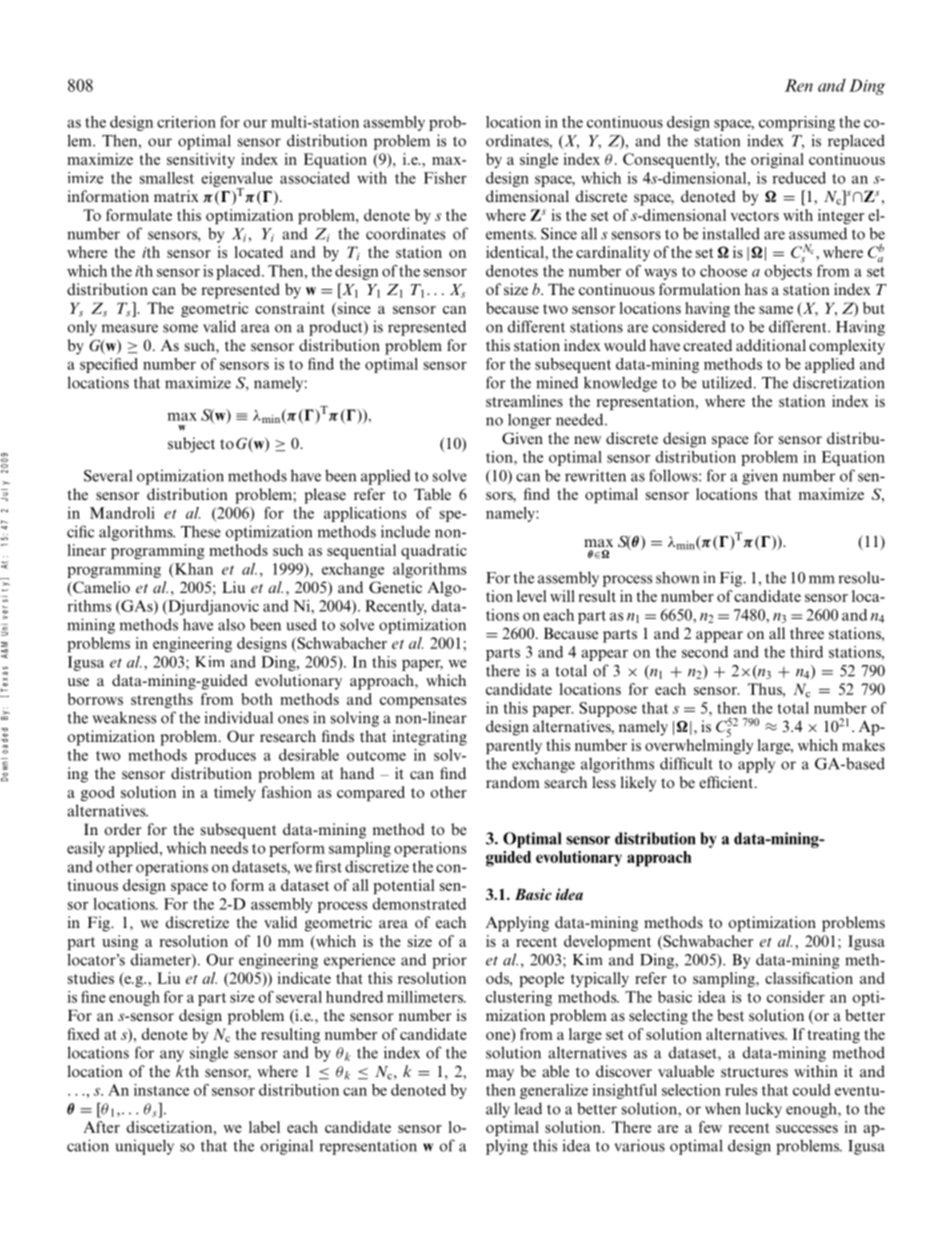 Image resolution: width=952 pixels, height=1233 pixels. I want to click on demonstrated, so click(419, 904).
